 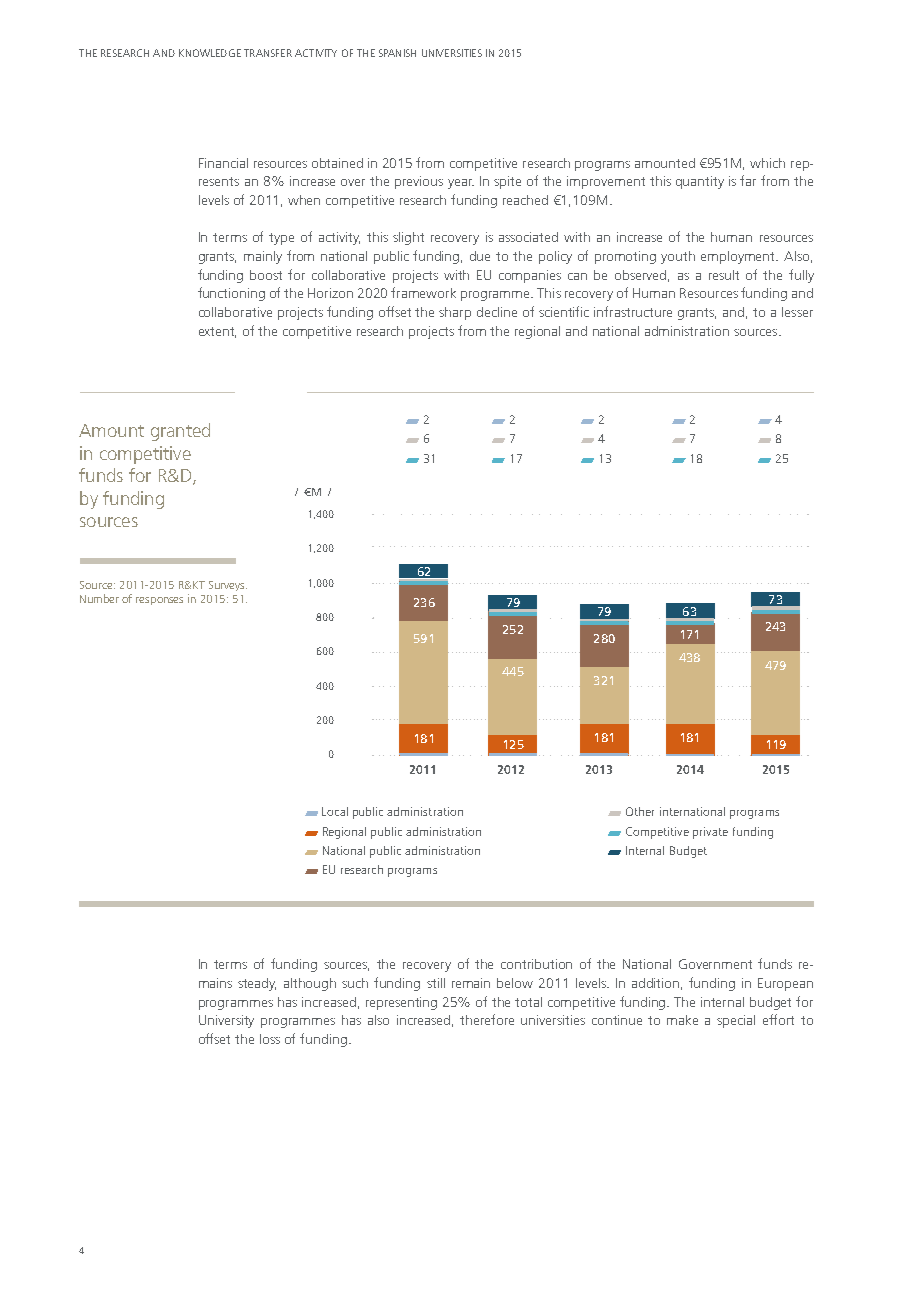 What do you see at coordinates (797, 312) in the document?
I see `lesser` at bounding box center [797, 312].
